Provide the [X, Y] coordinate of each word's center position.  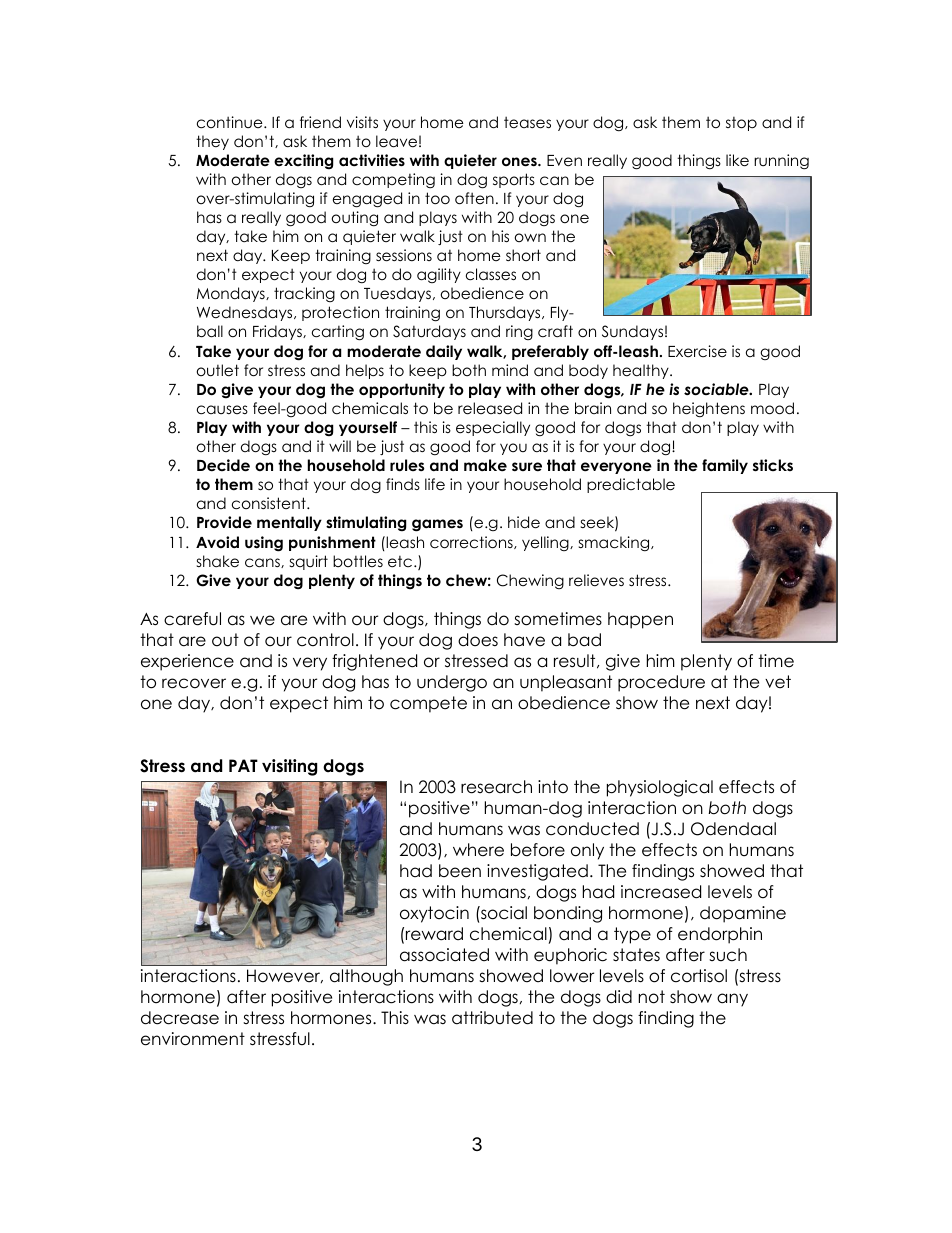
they [212, 142]
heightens [709, 410]
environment [193, 1039]
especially [493, 428]
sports [514, 180]
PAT [243, 765]
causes [222, 410]
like [737, 160]
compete [428, 704]
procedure [661, 683]
